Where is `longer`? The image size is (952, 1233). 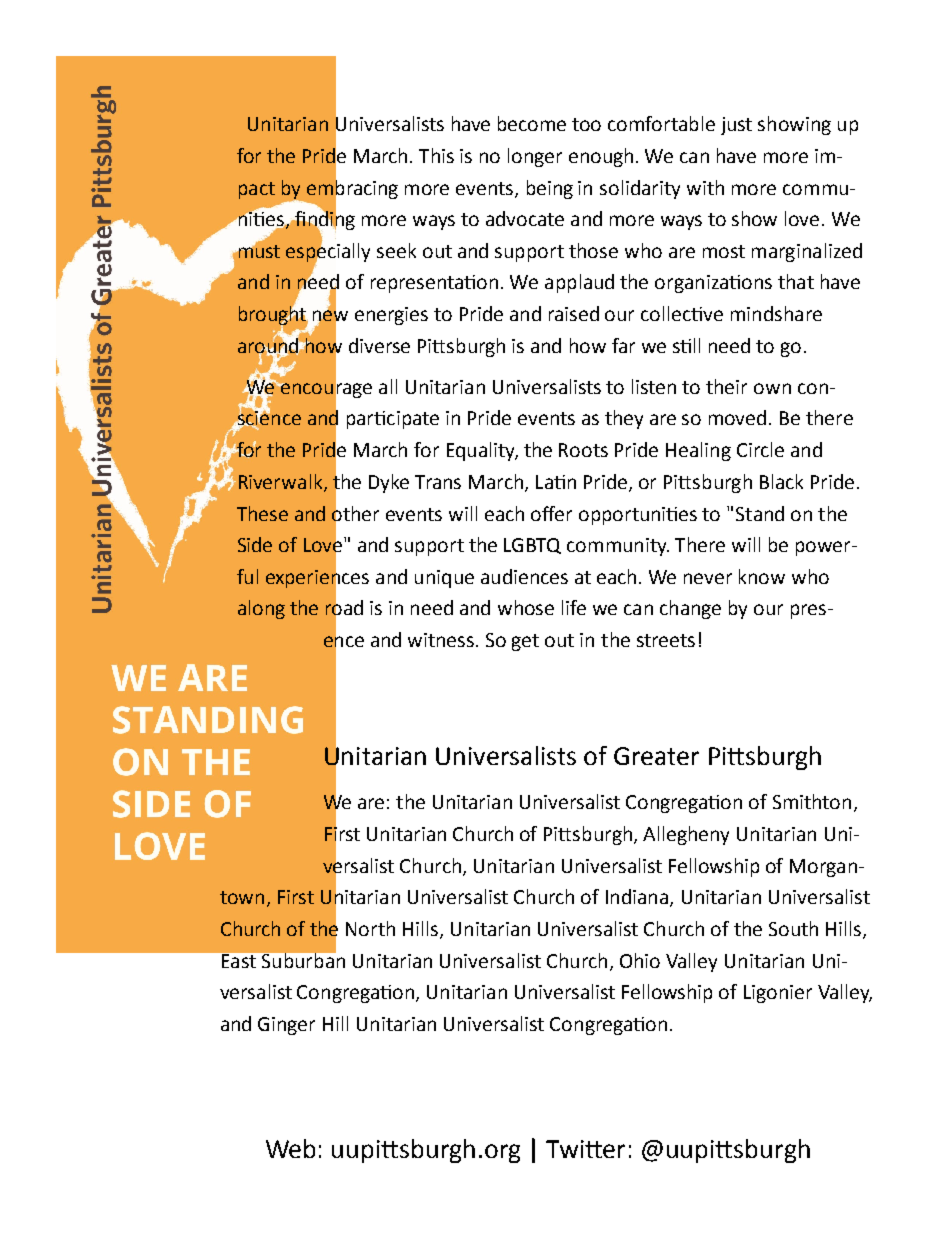
longer is located at coordinates (535, 157).
